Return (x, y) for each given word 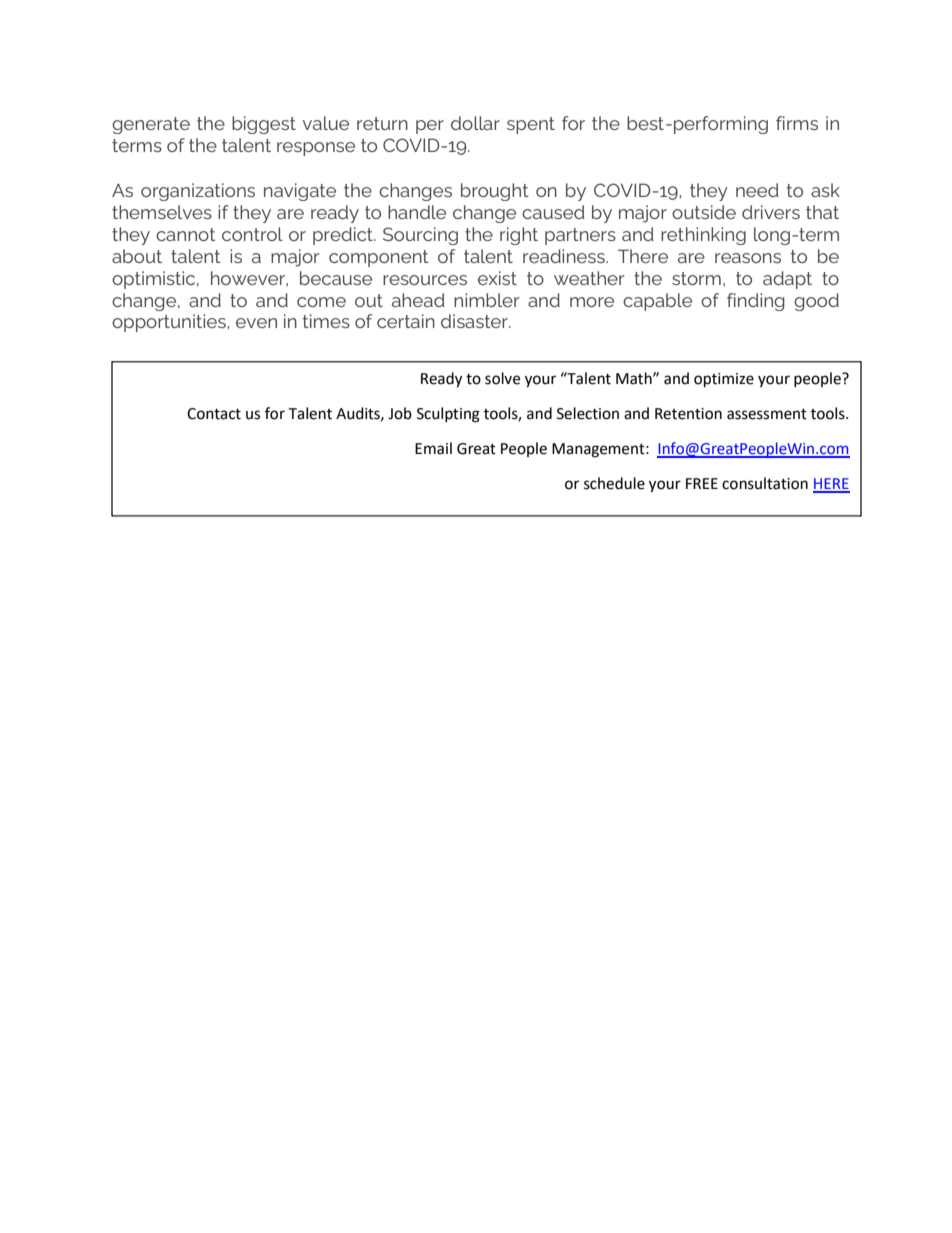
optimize (724, 380)
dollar (475, 123)
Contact (214, 414)
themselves (162, 212)
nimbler (487, 300)
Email (433, 448)
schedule (614, 483)
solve (502, 378)
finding (755, 302)
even (256, 323)
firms (797, 123)
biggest (264, 125)
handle (417, 212)
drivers (771, 212)
